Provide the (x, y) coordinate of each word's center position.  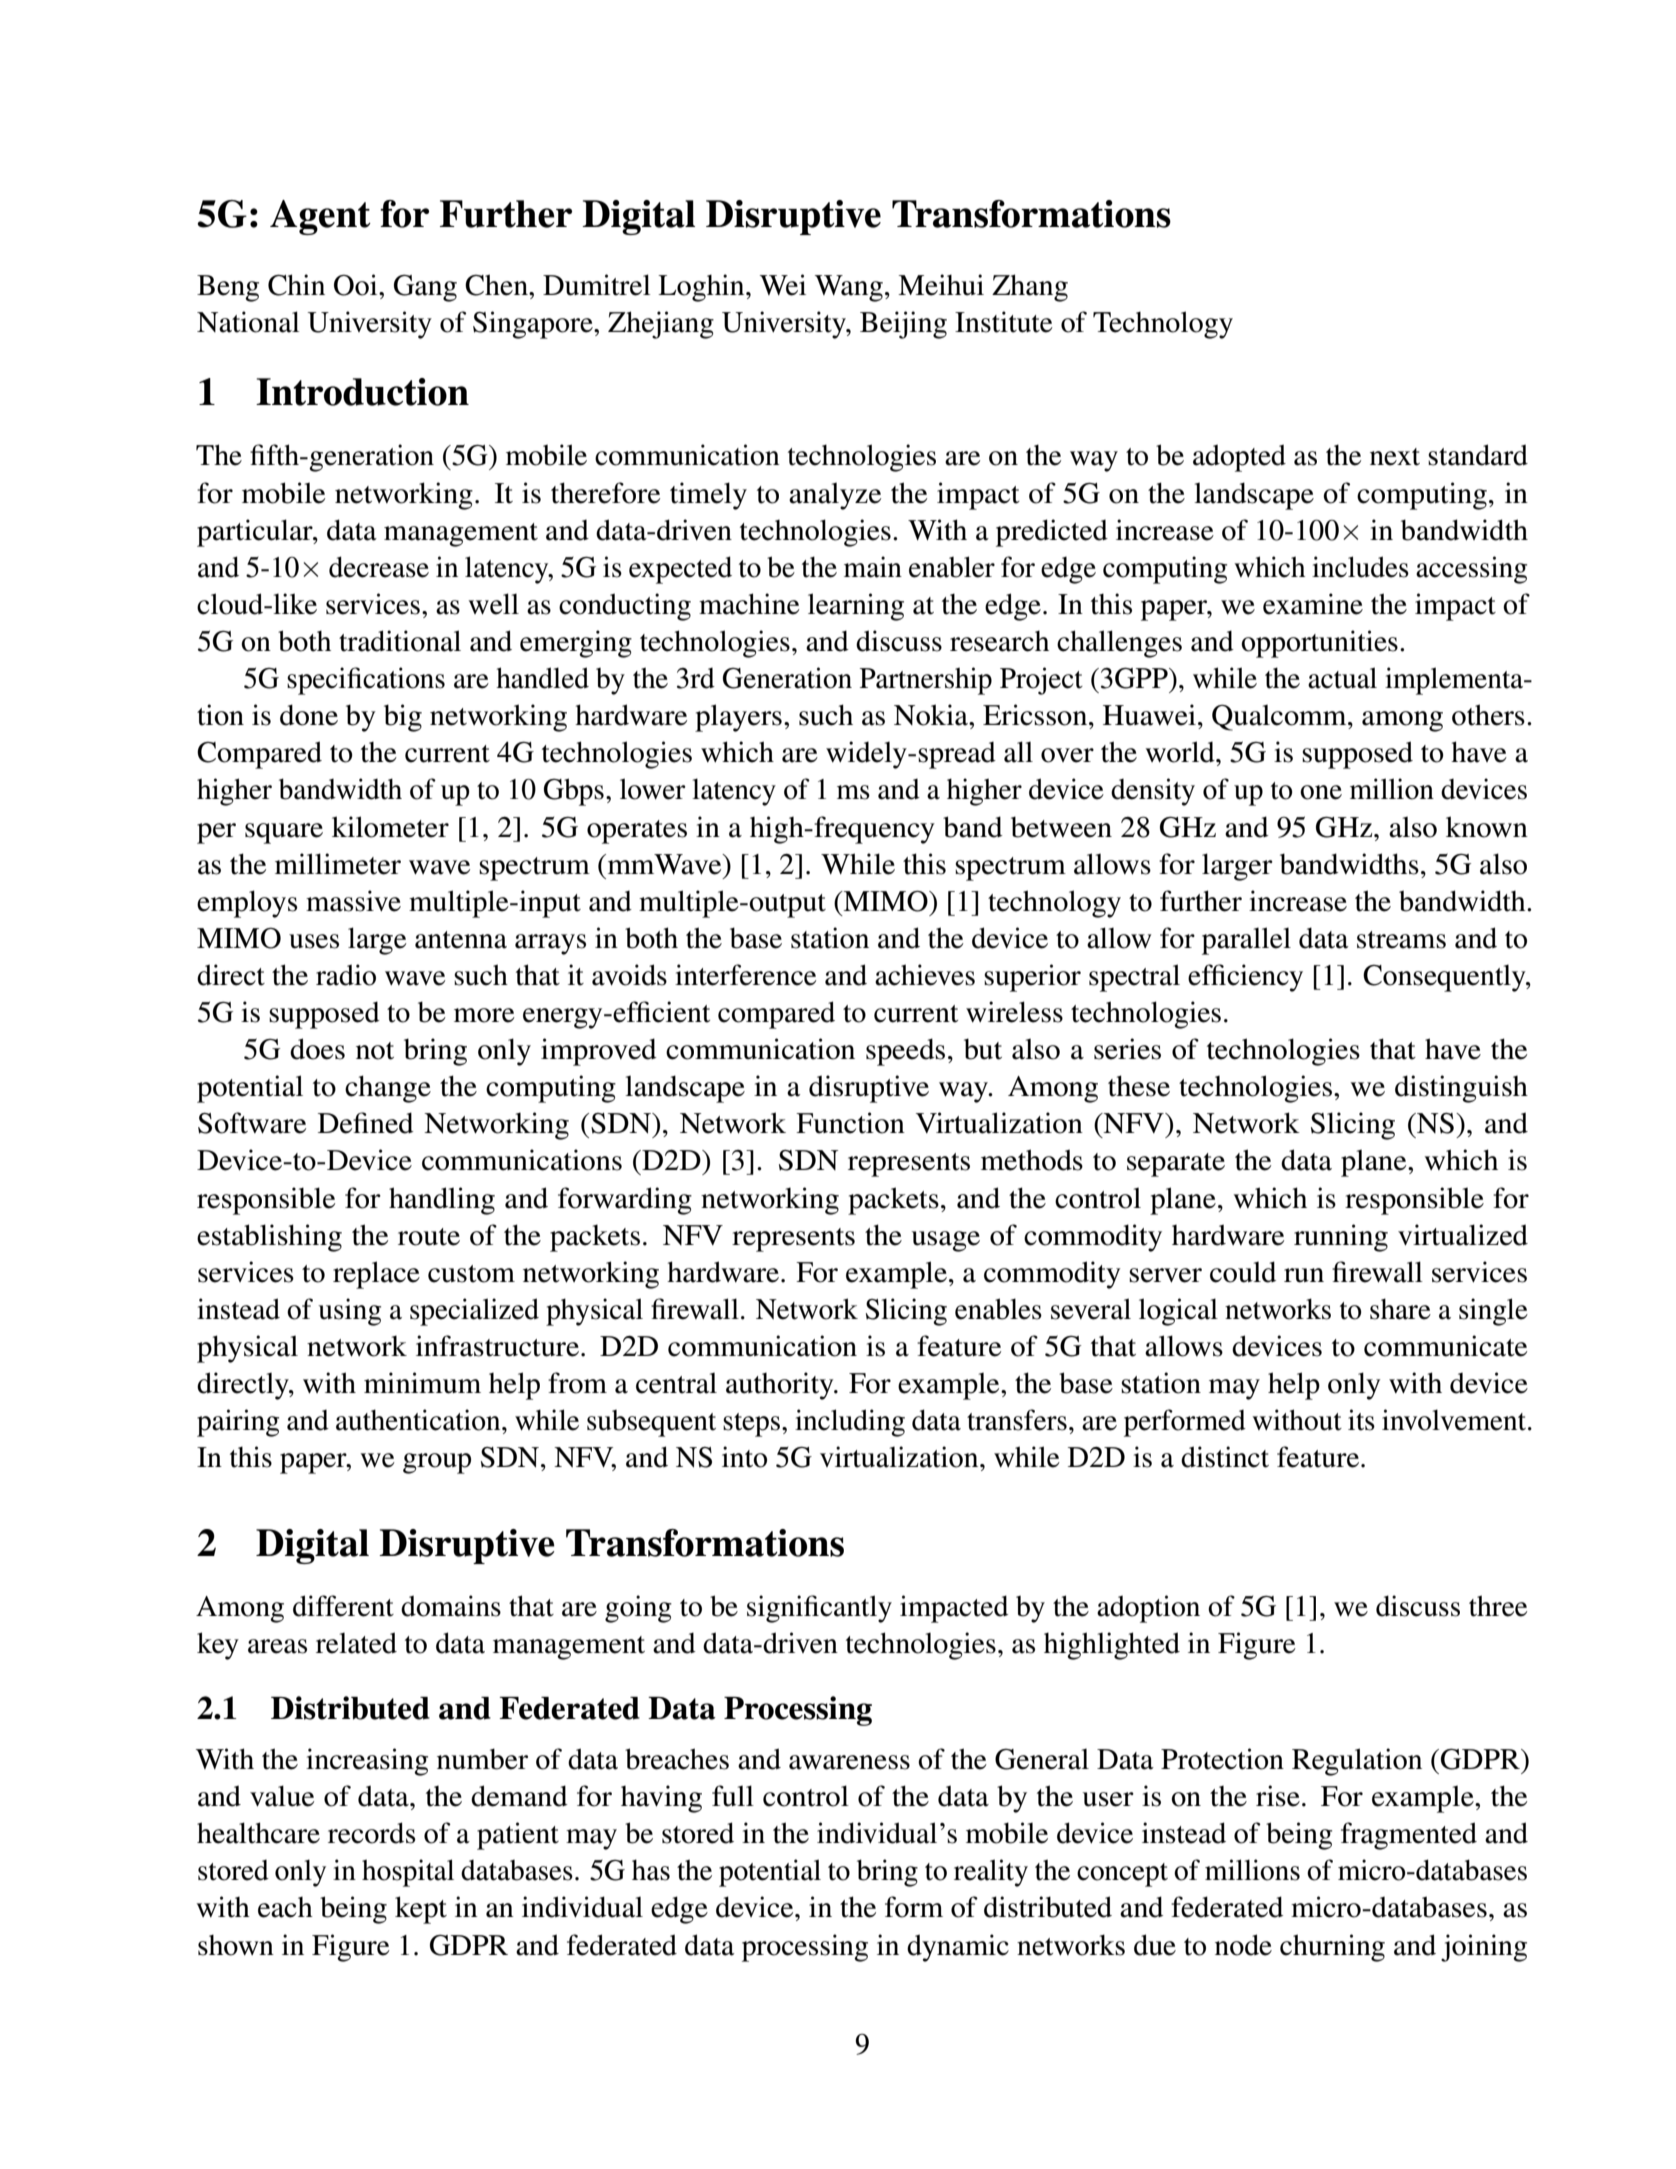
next (1395, 457)
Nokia (932, 715)
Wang (849, 288)
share (1400, 1309)
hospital (408, 1873)
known (1487, 827)
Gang (425, 288)
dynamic (958, 1948)
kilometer (390, 827)
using (349, 1312)
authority (781, 1386)
